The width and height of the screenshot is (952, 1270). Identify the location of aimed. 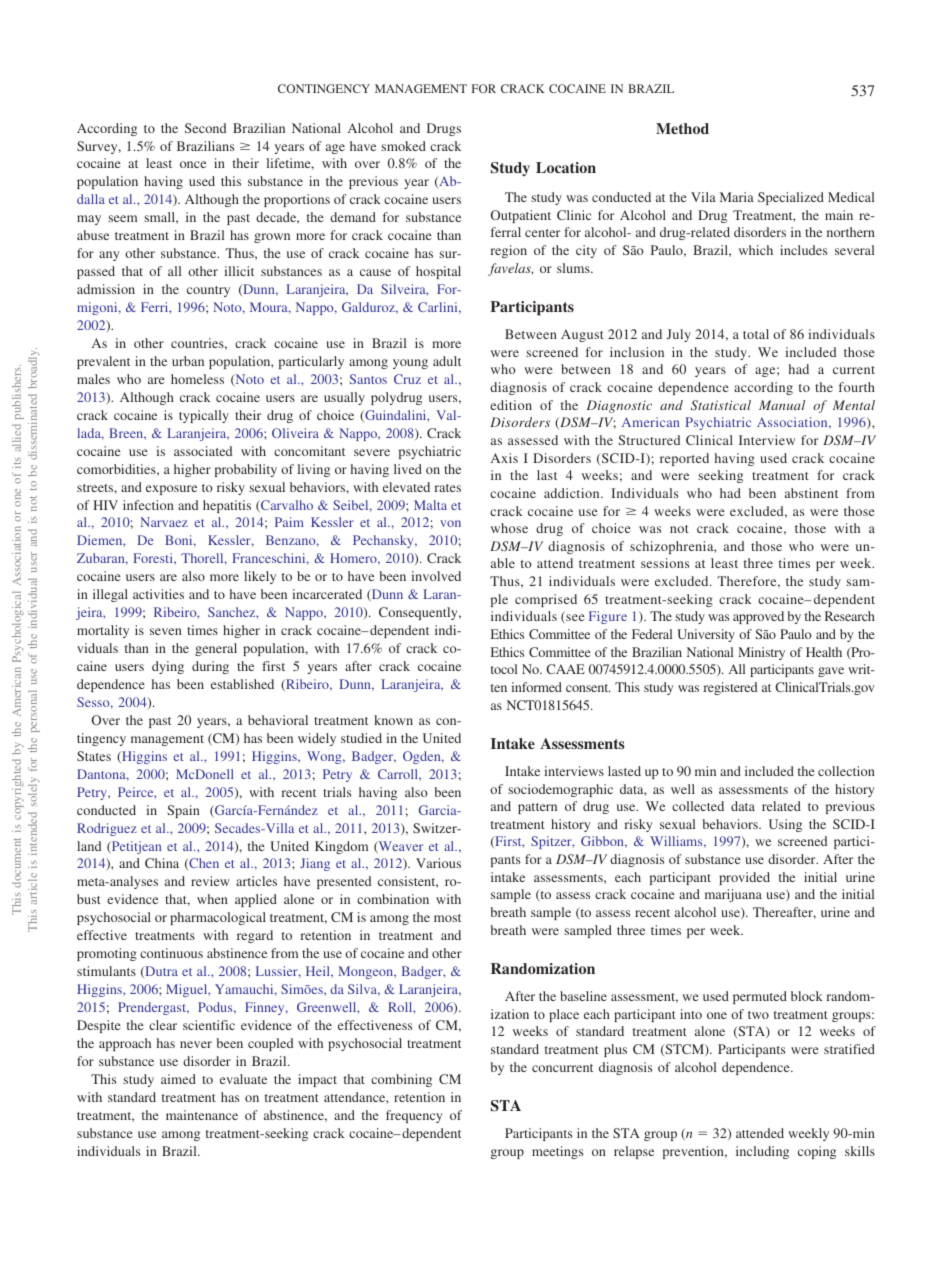
(178, 1079).
